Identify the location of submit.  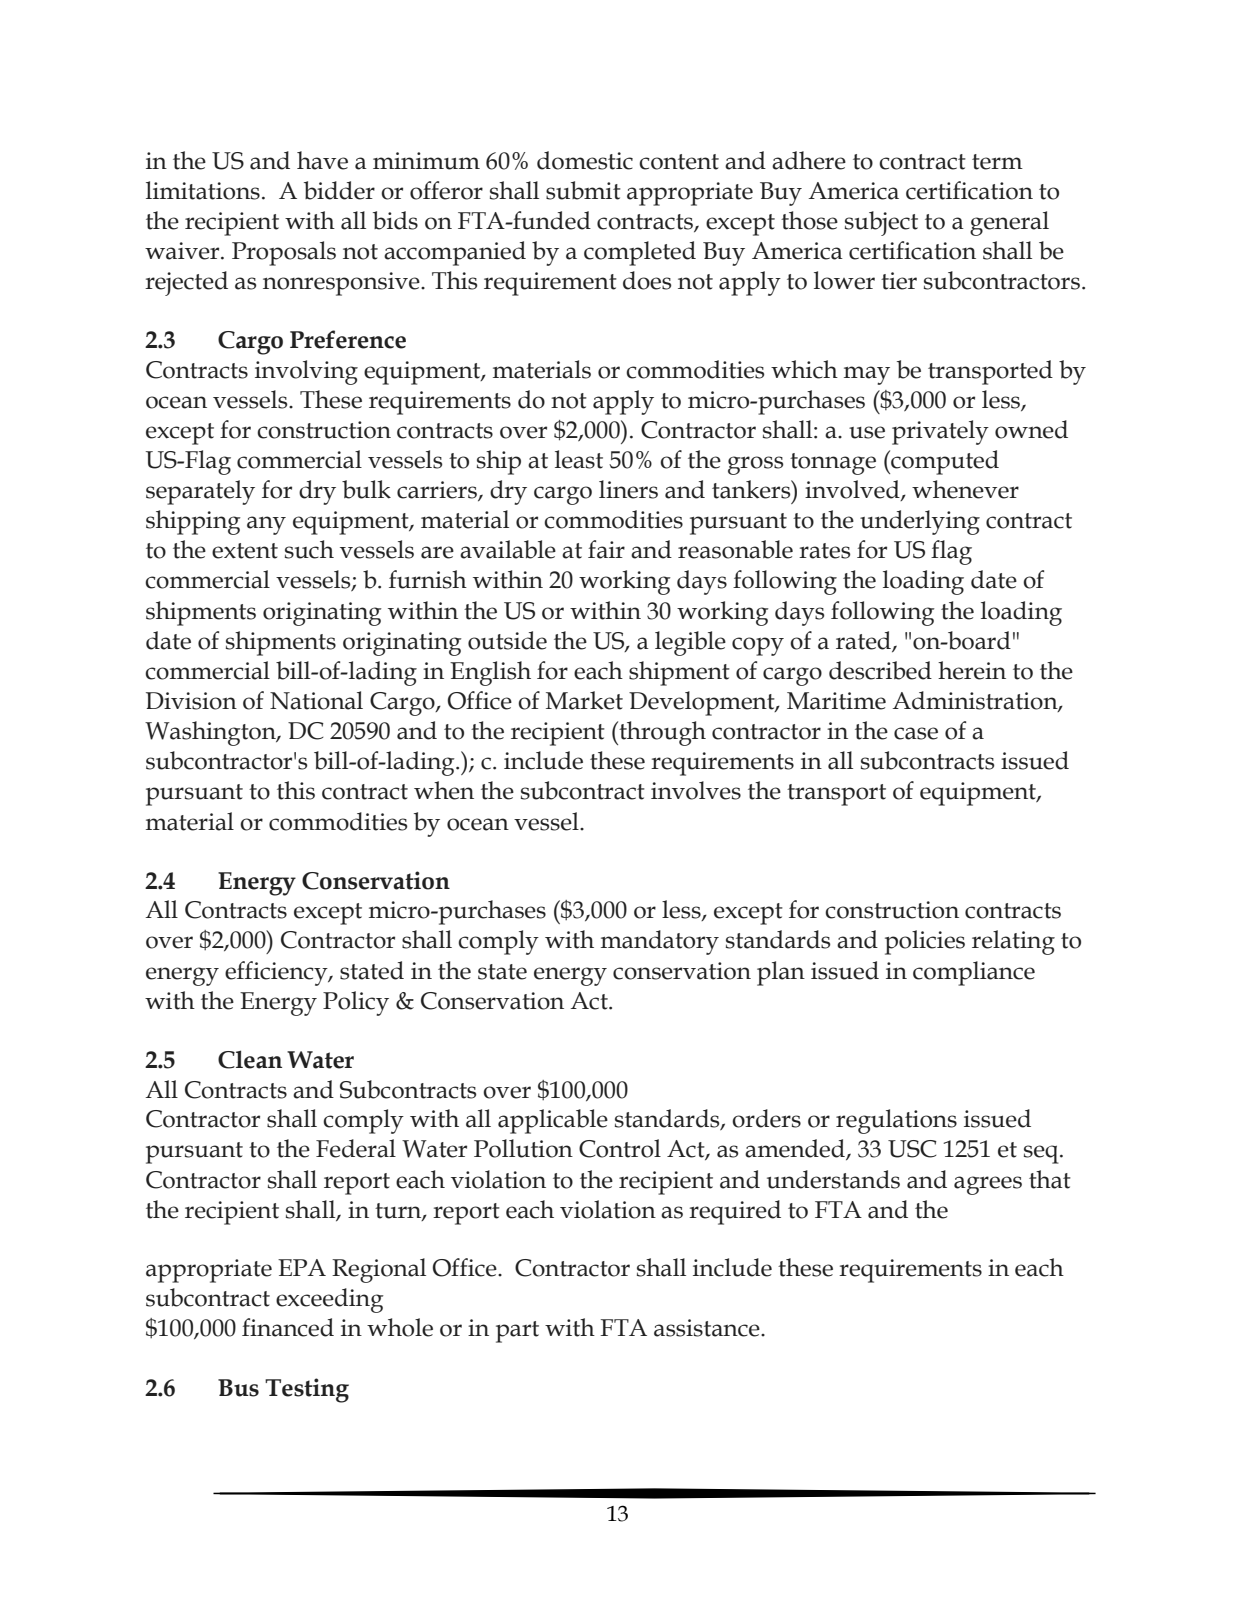
(583, 190).
